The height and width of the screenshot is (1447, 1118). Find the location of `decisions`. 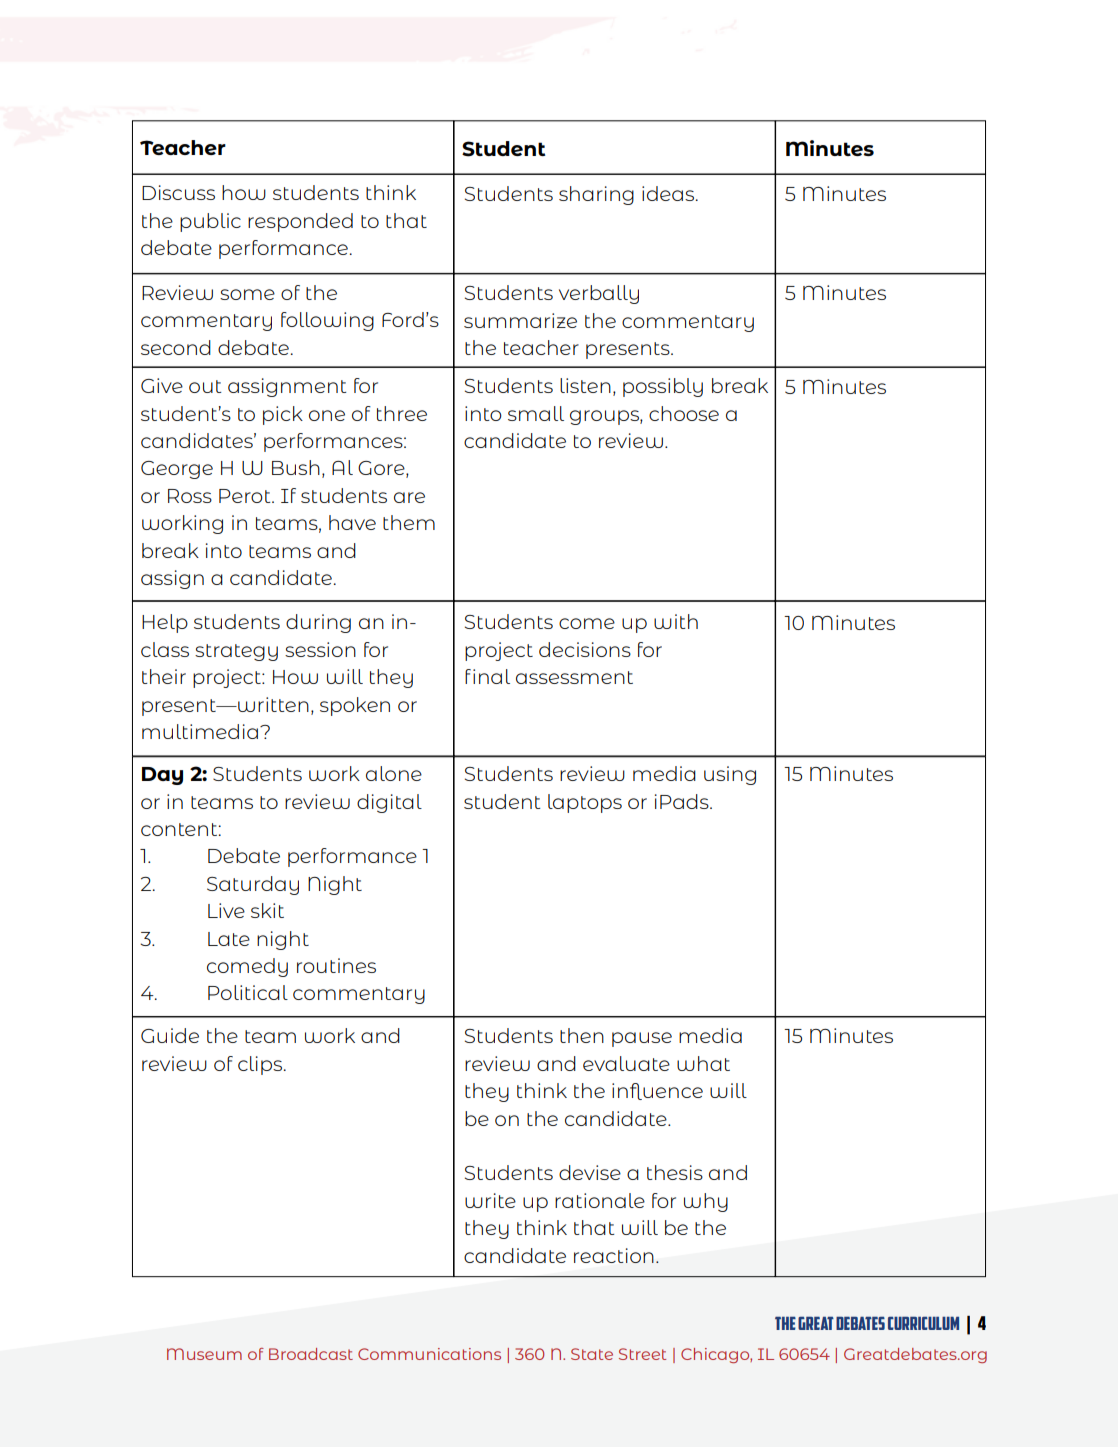

decisions is located at coordinates (585, 649).
